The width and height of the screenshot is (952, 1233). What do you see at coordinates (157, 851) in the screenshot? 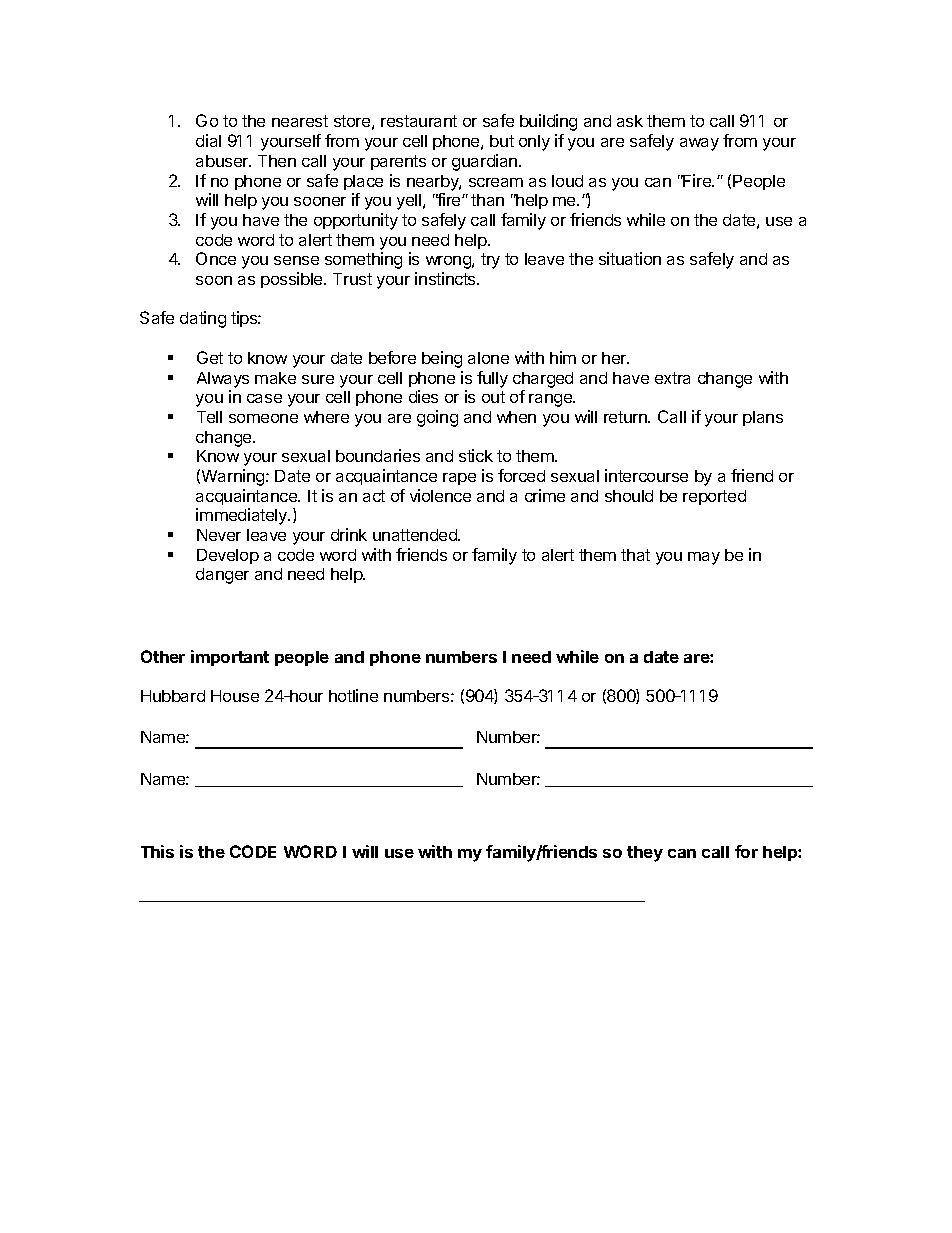
I see `This` at bounding box center [157, 851].
